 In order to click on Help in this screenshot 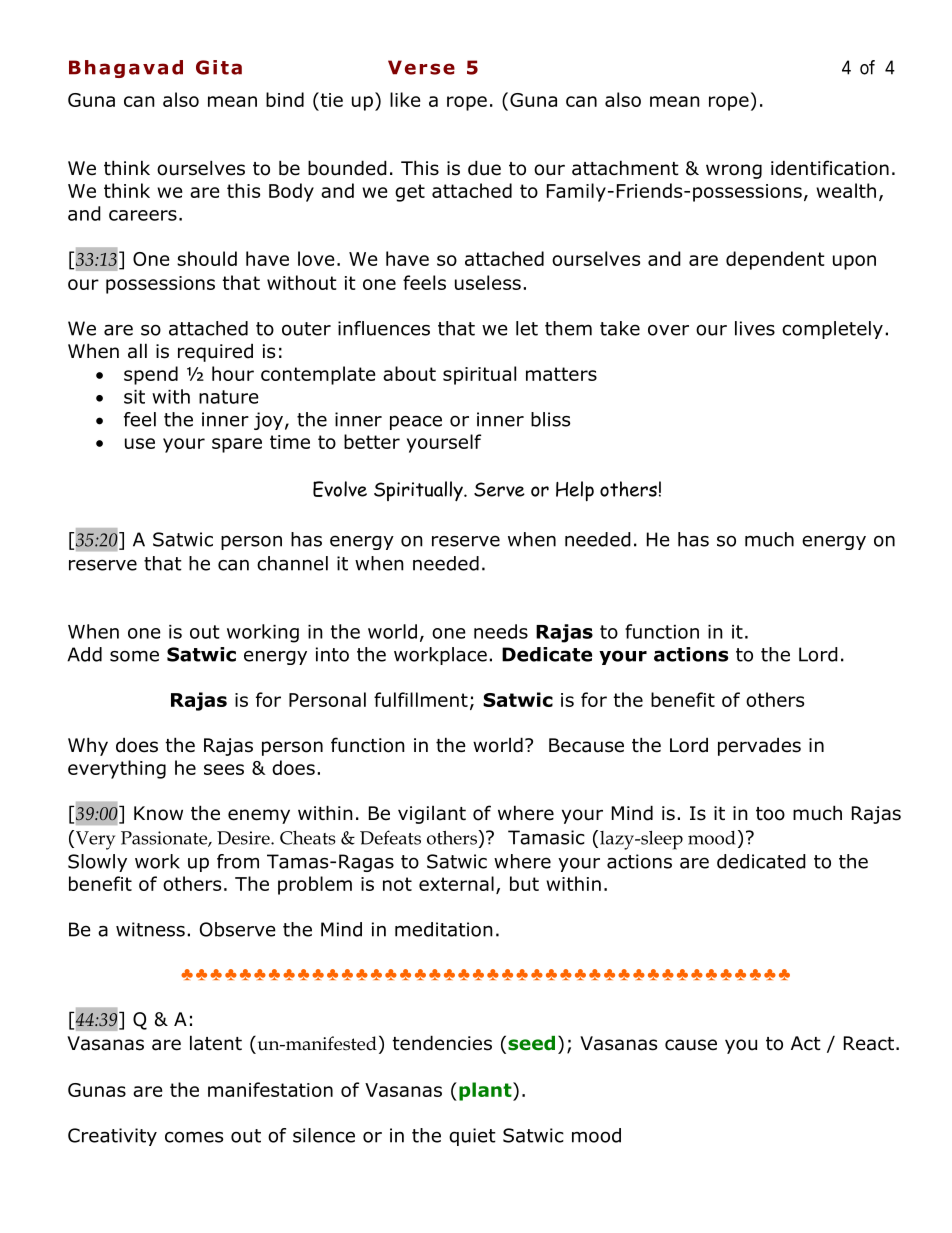, I will do `click(575, 491)`.
